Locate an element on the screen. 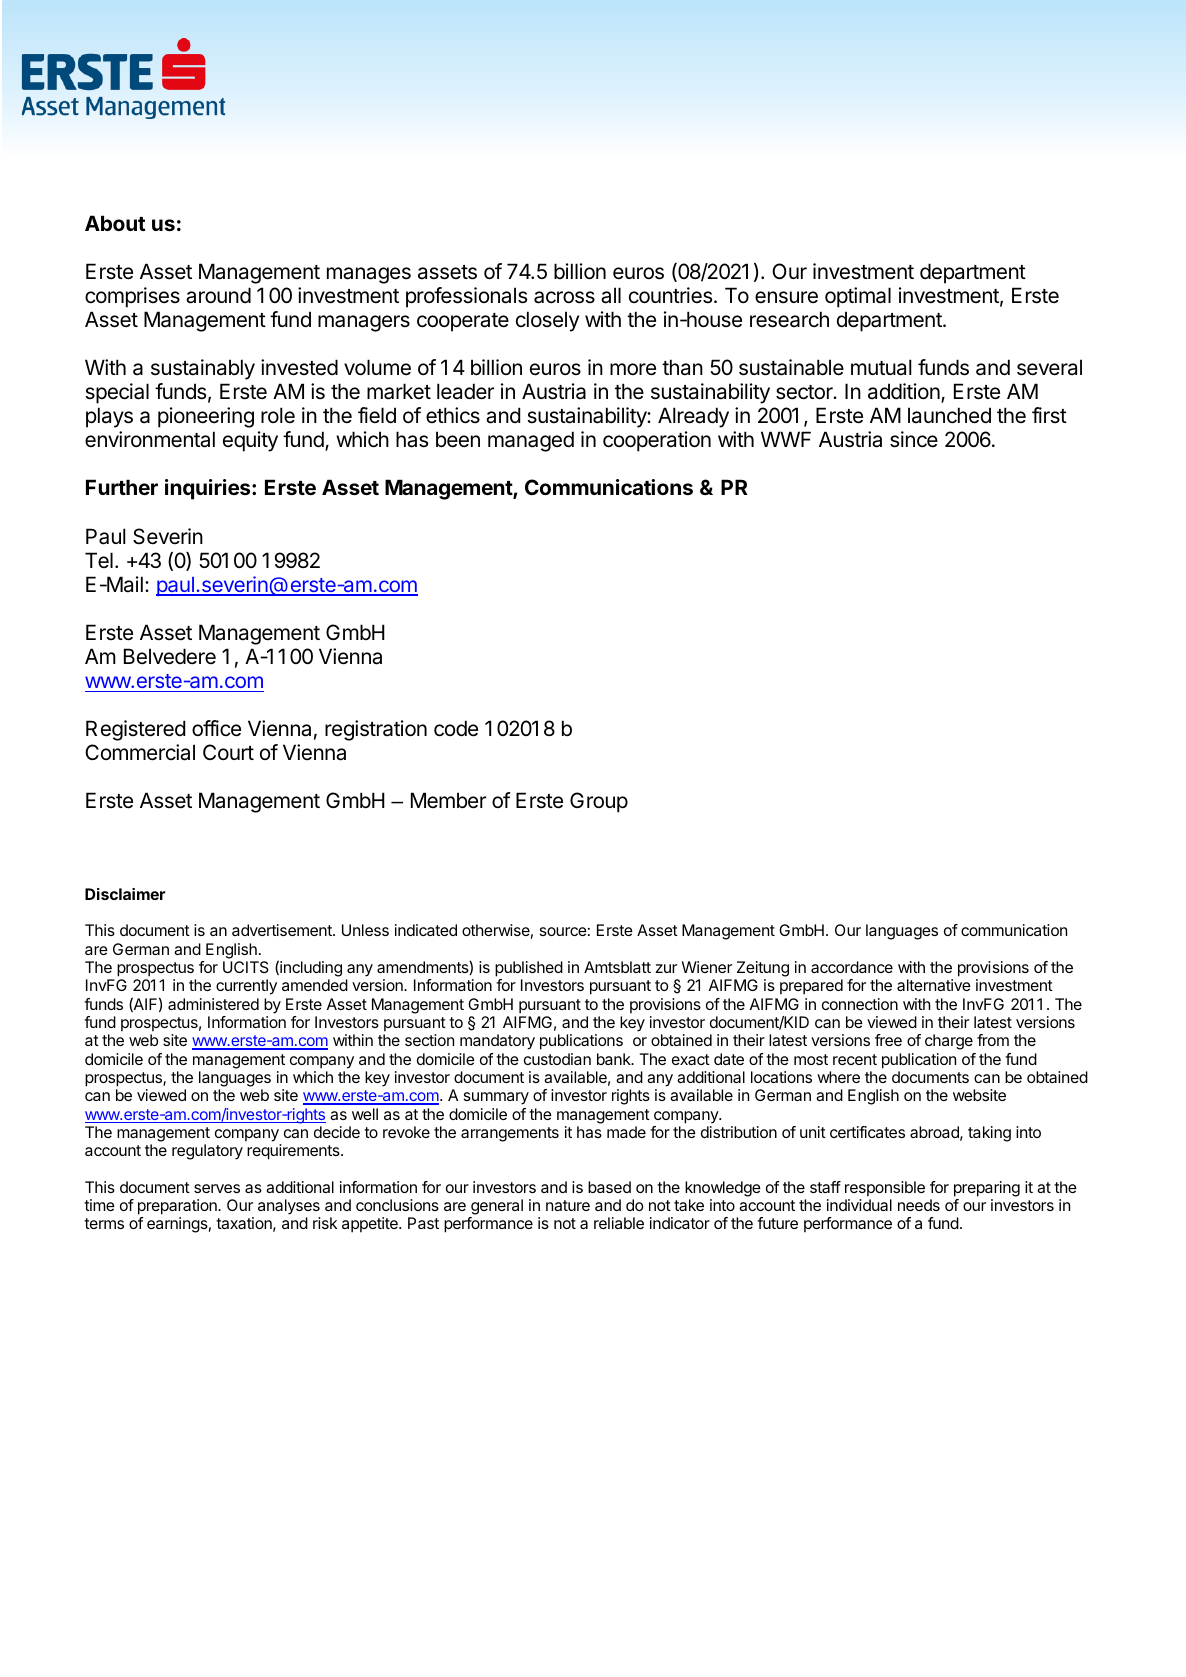 This screenshot has width=1186, height=1677. across is located at coordinates (564, 297).
